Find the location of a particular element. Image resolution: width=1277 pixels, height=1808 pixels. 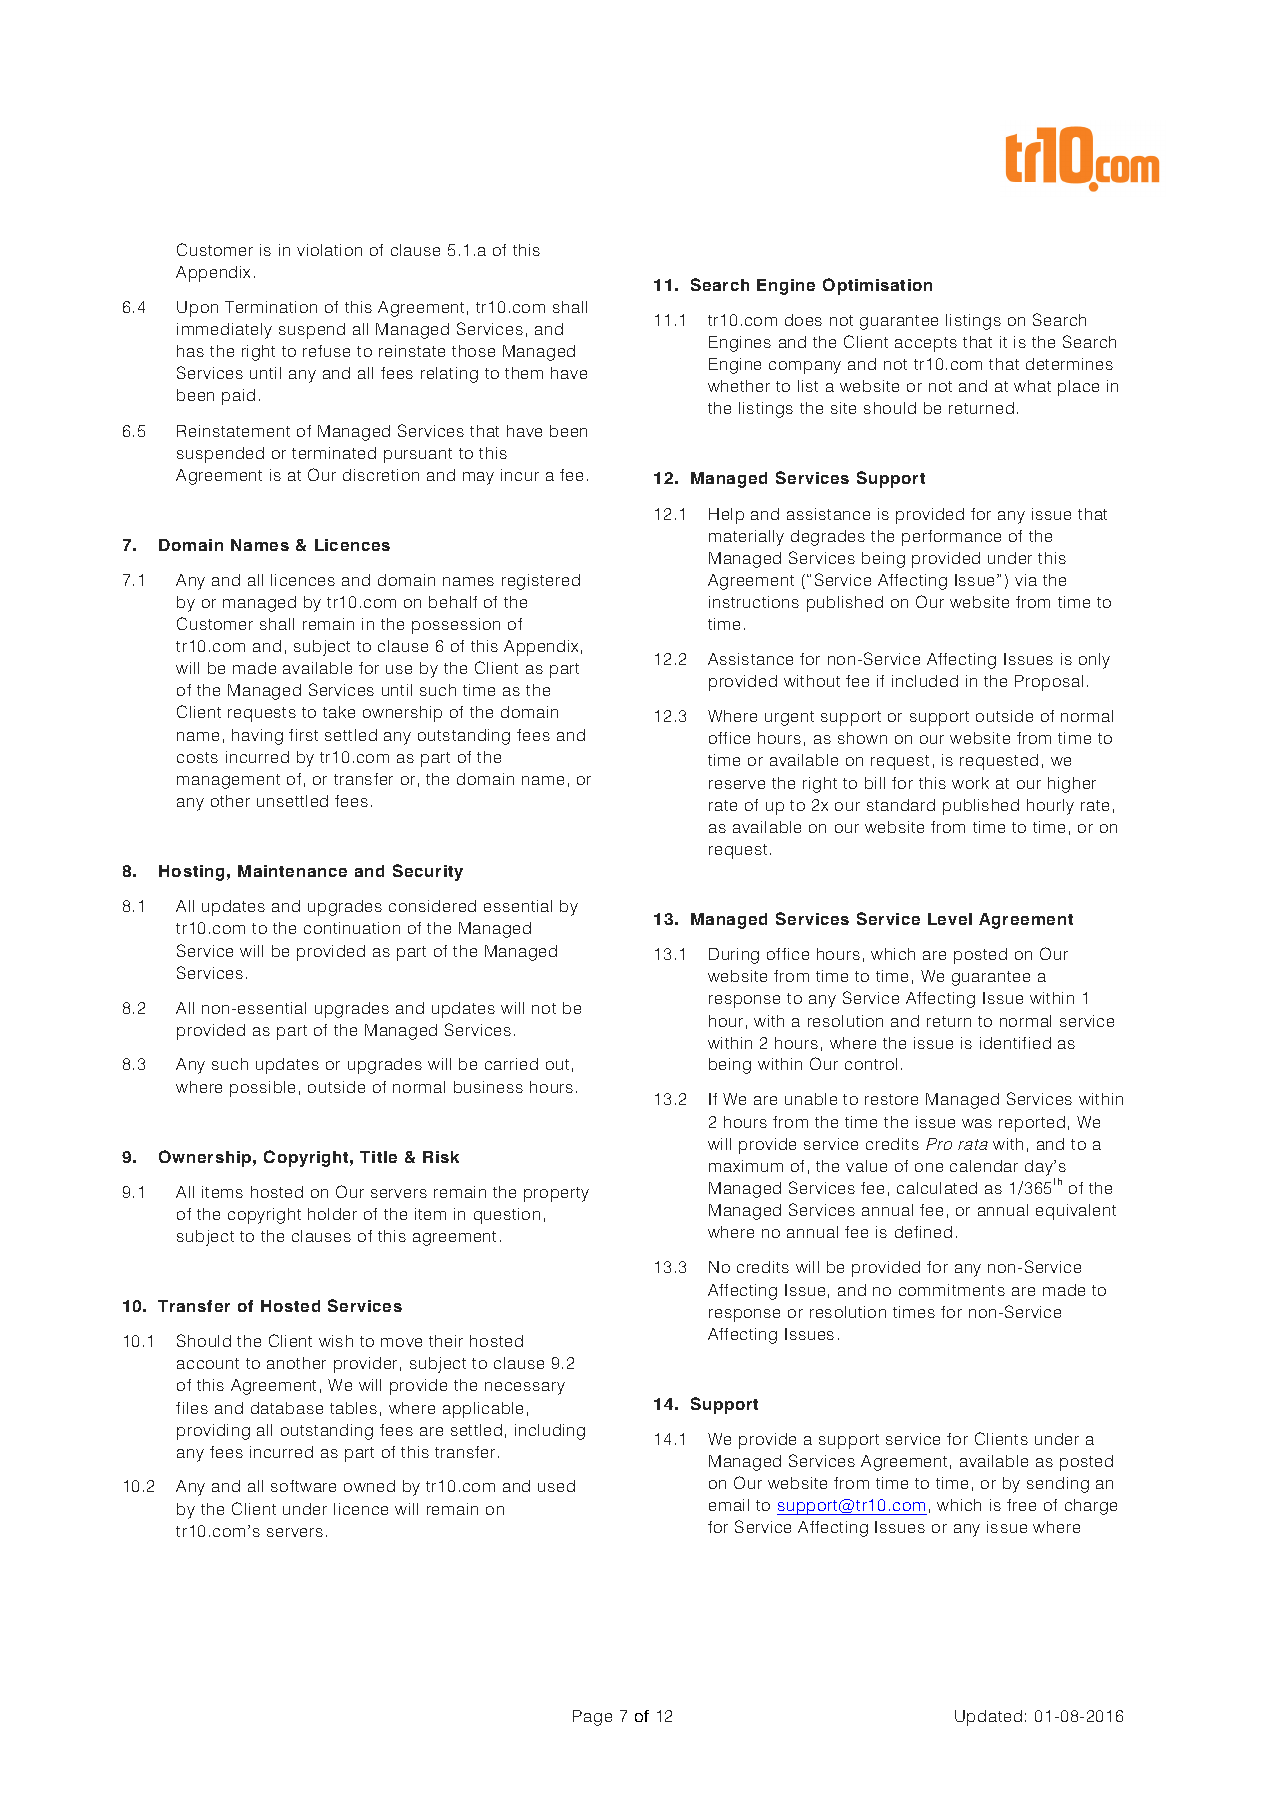

Page is located at coordinates (592, 1718).
